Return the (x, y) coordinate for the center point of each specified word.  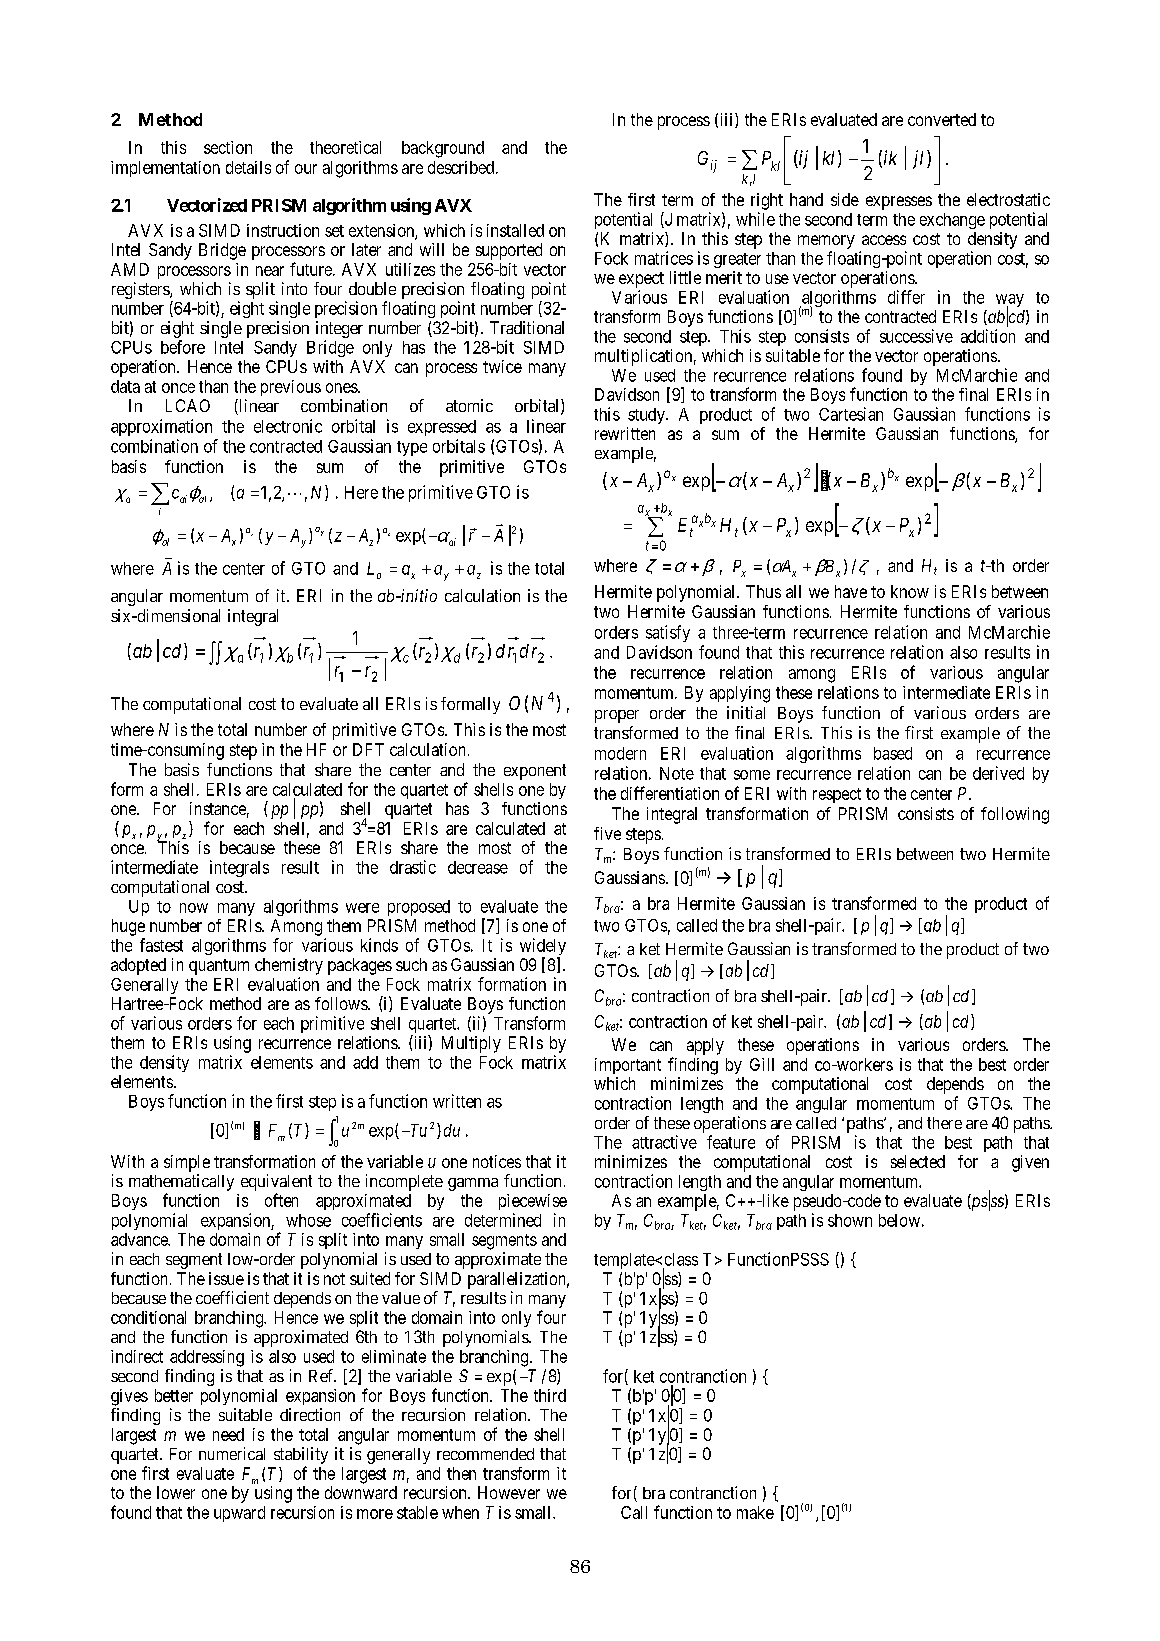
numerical (232, 1453)
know (910, 591)
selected (918, 1161)
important (628, 1066)
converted (942, 119)
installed (515, 230)
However (509, 1492)
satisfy (668, 633)
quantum (219, 967)
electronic (288, 426)
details (248, 167)
